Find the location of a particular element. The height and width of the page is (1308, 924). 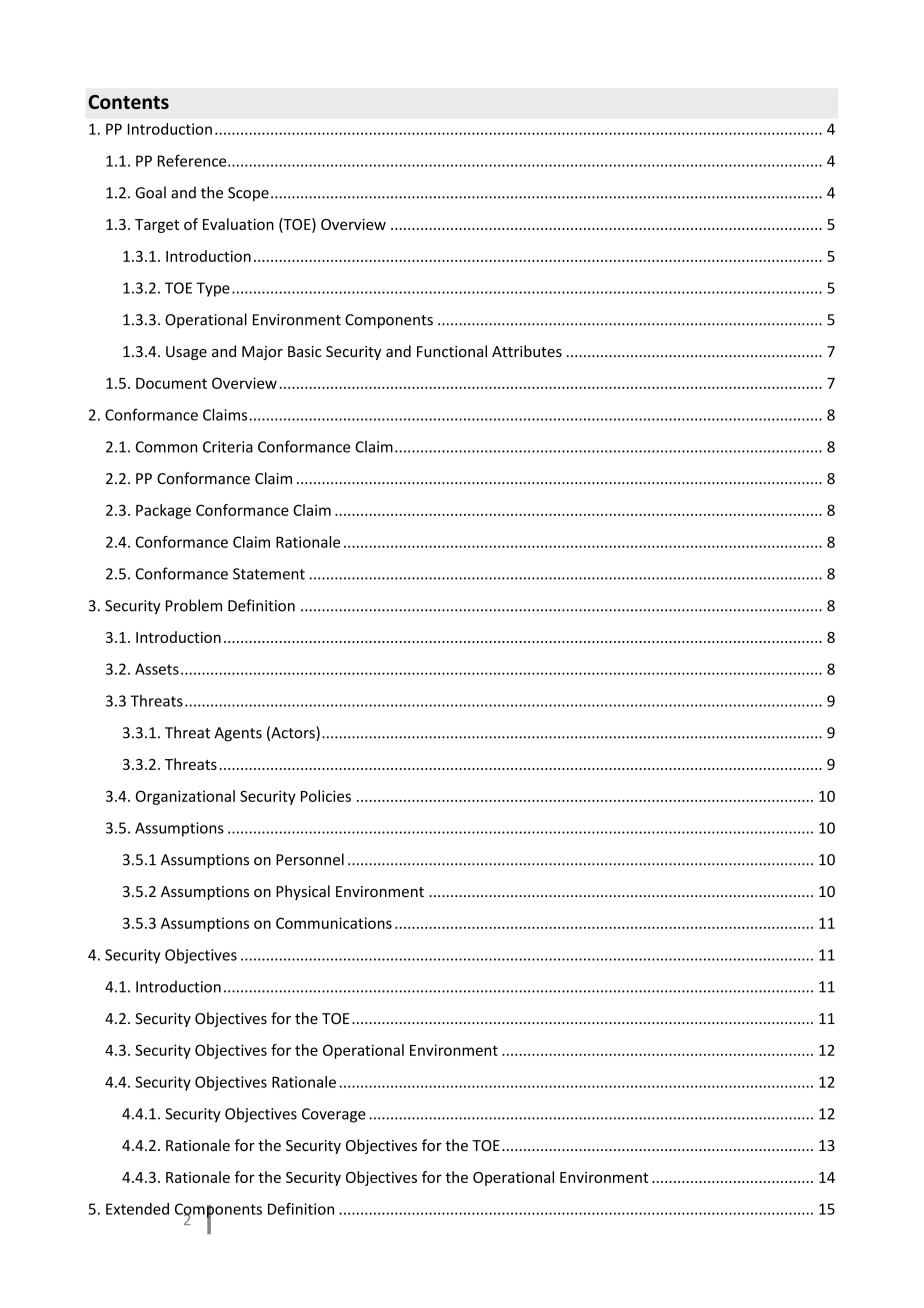

Statement is located at coordinates (269, 574).
